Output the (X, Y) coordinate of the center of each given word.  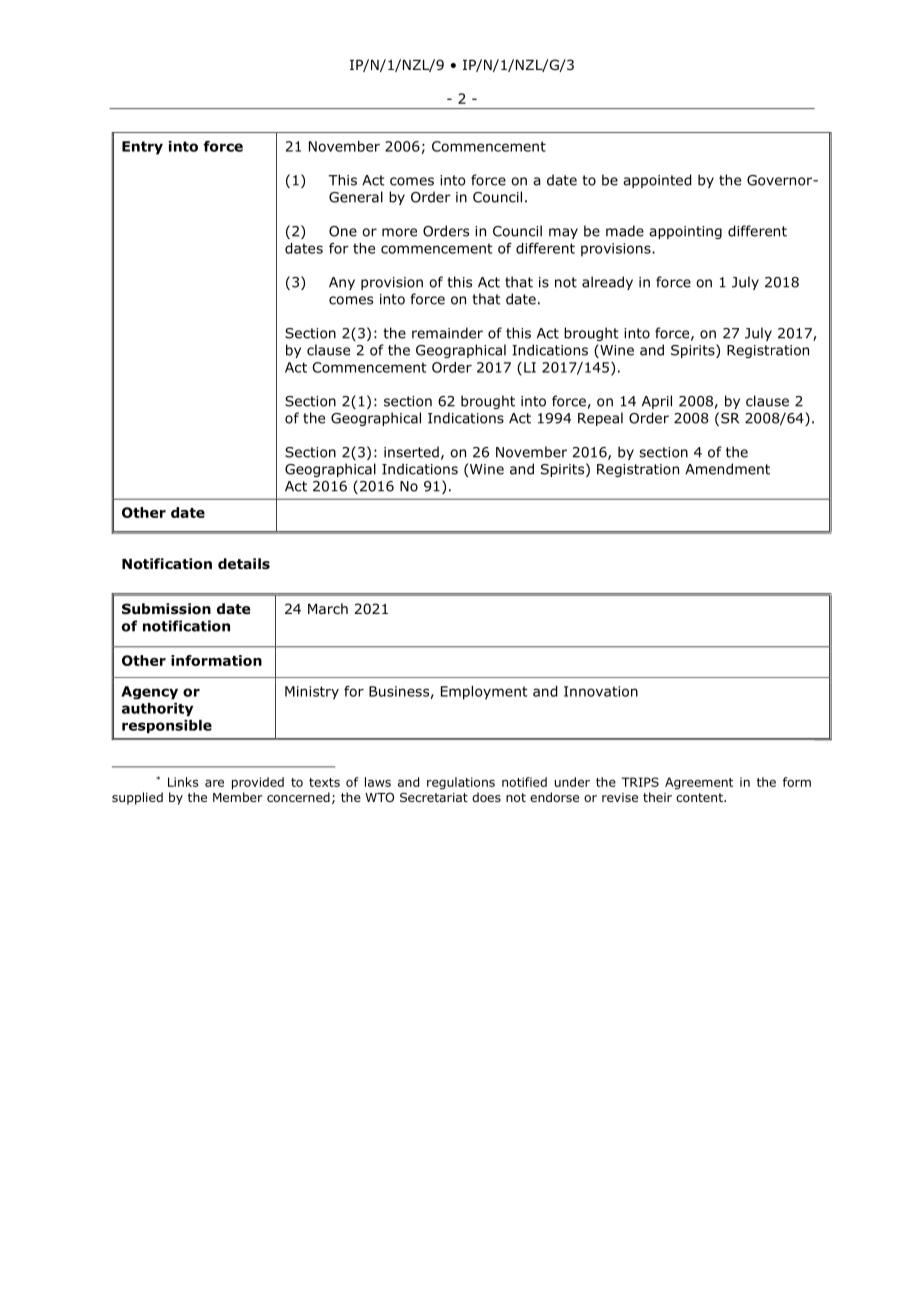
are (214, 783)
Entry (142, 148)
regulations (461, 783)
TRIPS (640, 782)
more (399, 232)
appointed (657, 181)
